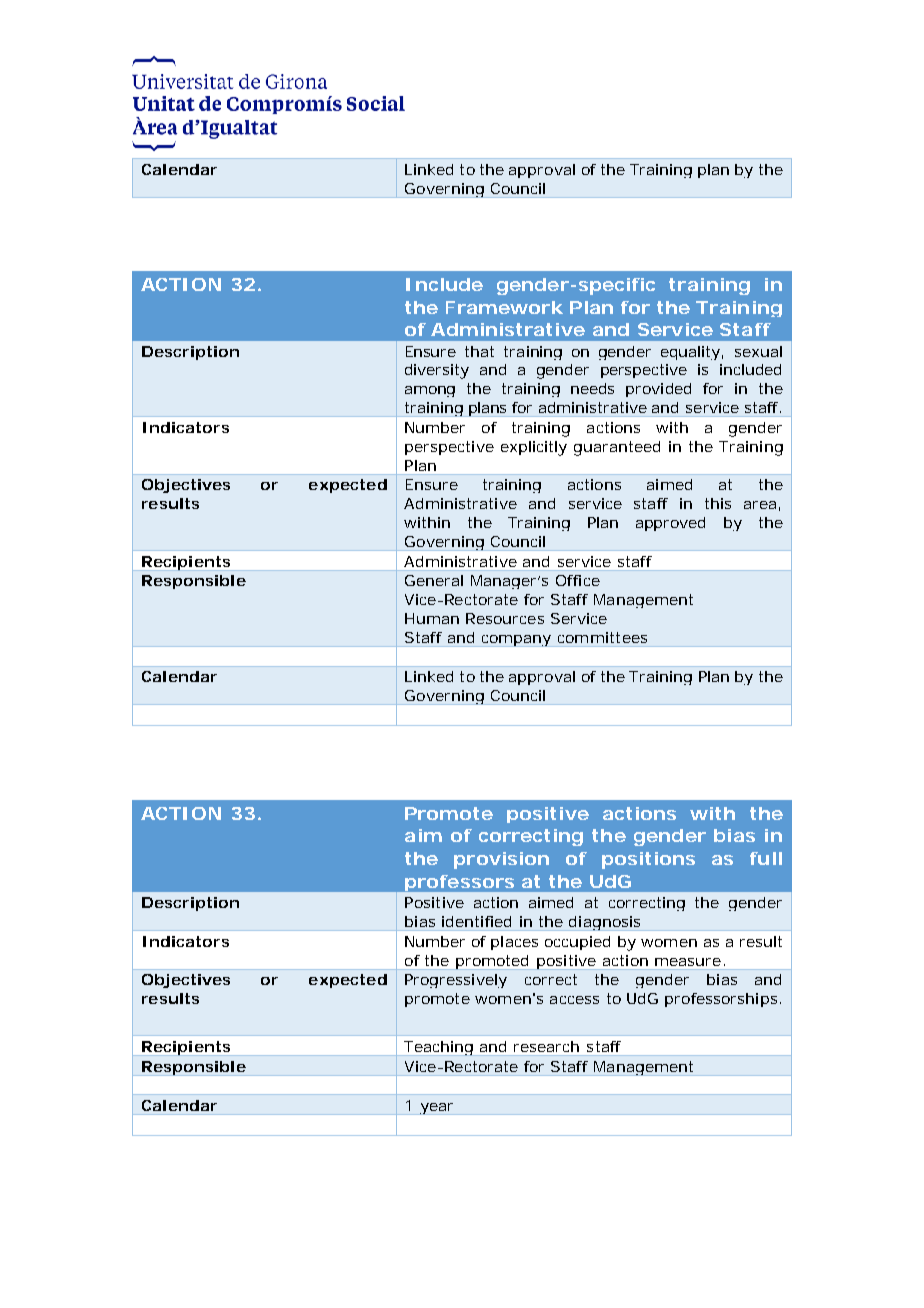 This screenshot has height=1308, width=924. Describe the element at coordinates (578, 580) in the screenshot. I see `Office` at that location.
